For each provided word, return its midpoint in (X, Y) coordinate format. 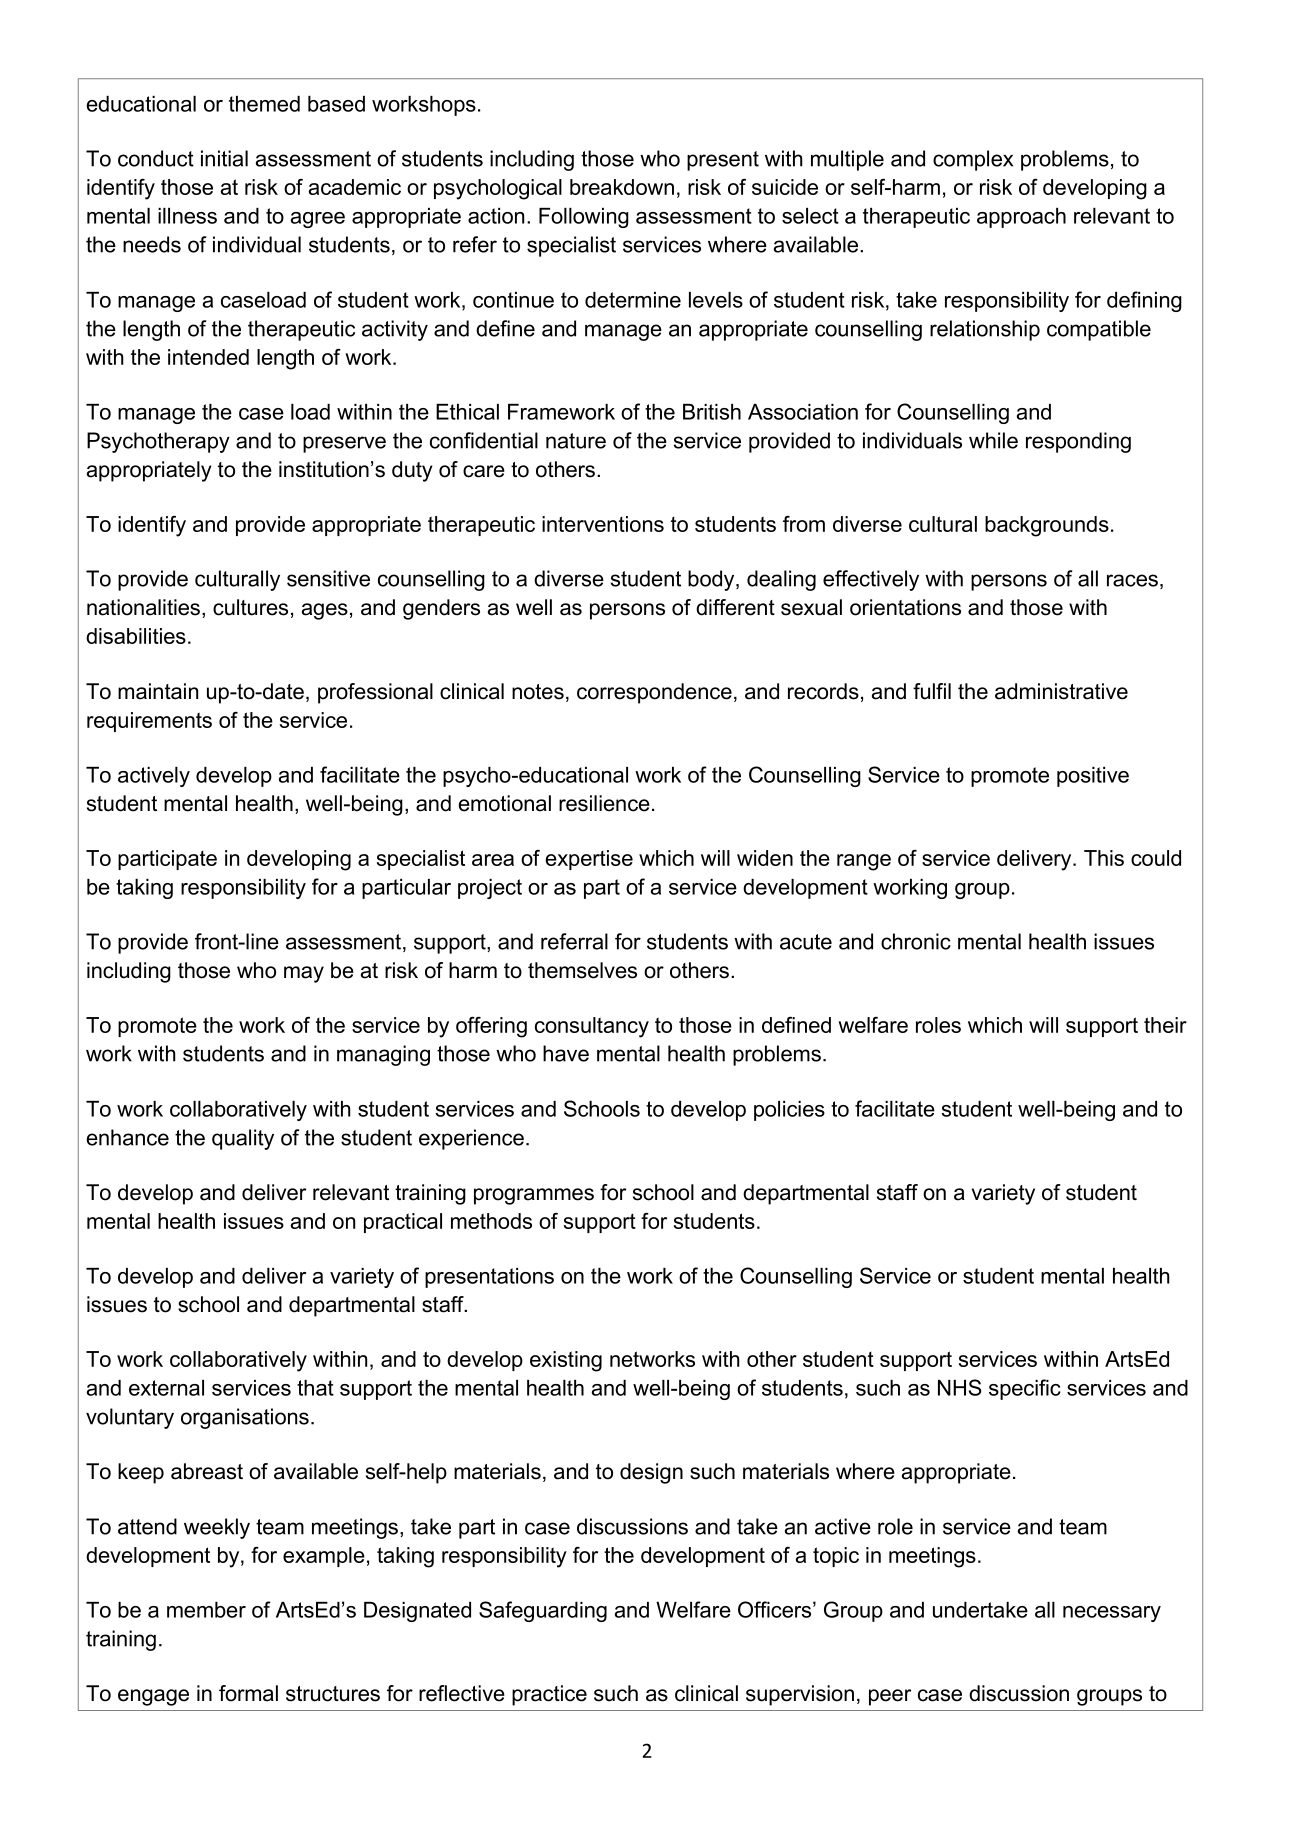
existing (566, 1361)
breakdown (622, 187)
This (1104, 858)
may (304, 974)
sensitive (328, 578)
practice (549, 1695)
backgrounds (1047, 526)
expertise (589, 860)
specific (1025, 1389)
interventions (603, 524)
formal (248, 1693)
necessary (1112, 1614)
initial (224, 158)
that (315, 1388)
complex (973, 160)
